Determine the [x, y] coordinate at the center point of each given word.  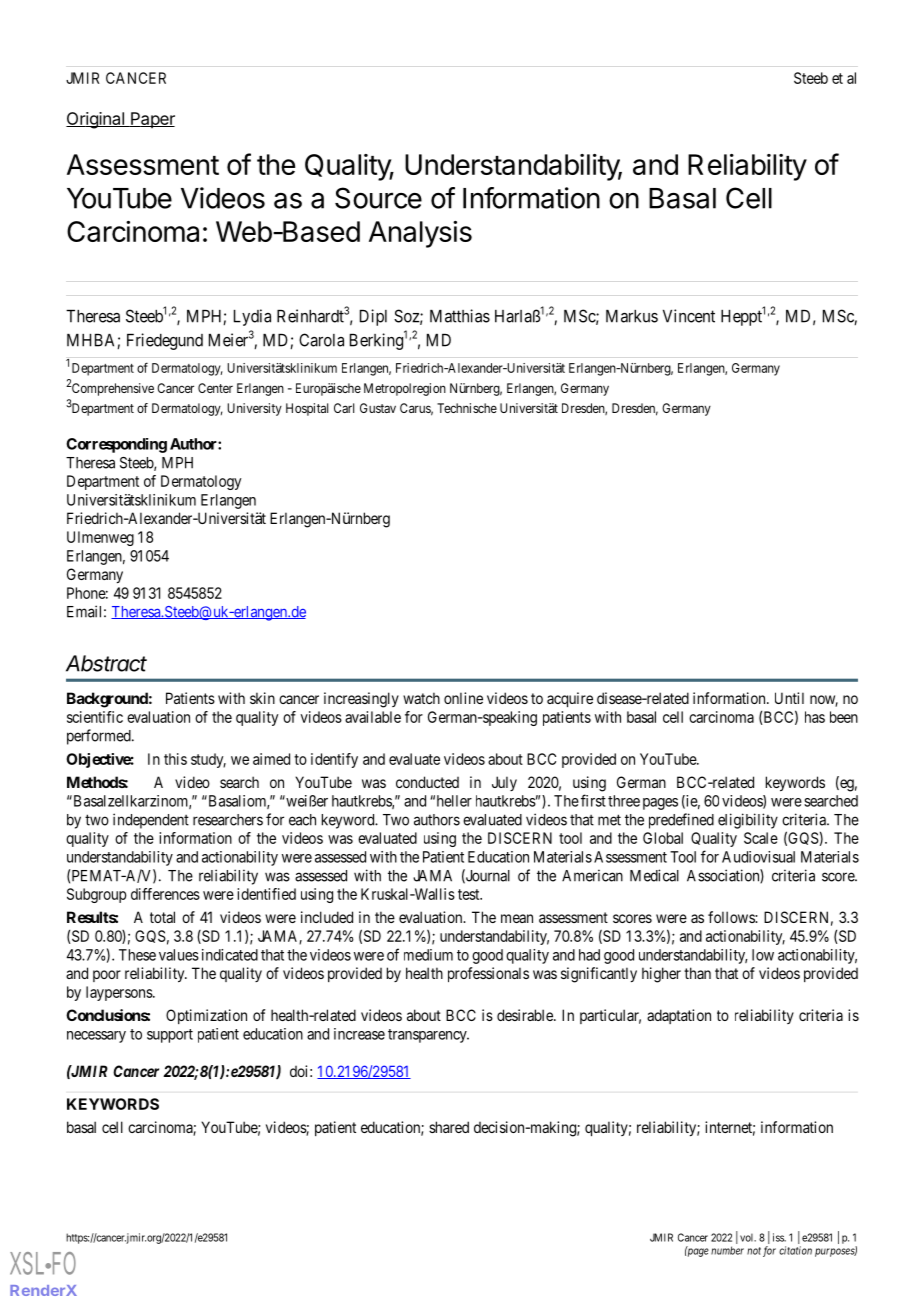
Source [378, 198]
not [754, 1251]
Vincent [689, 316]
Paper [152, 120]
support [170, 1036]
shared [449, 1127]
